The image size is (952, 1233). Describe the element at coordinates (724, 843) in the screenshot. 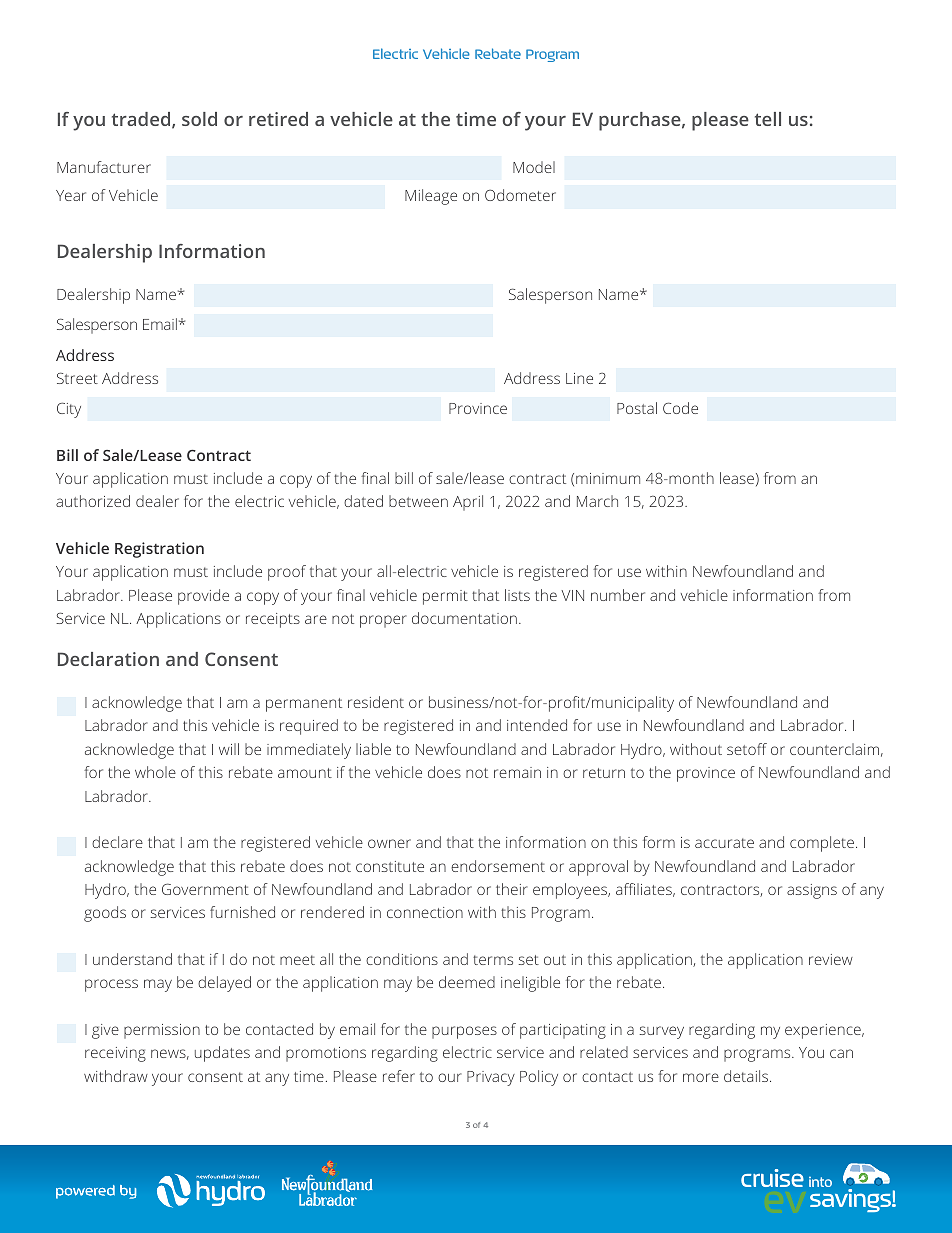

I see `accurate` at that location.
